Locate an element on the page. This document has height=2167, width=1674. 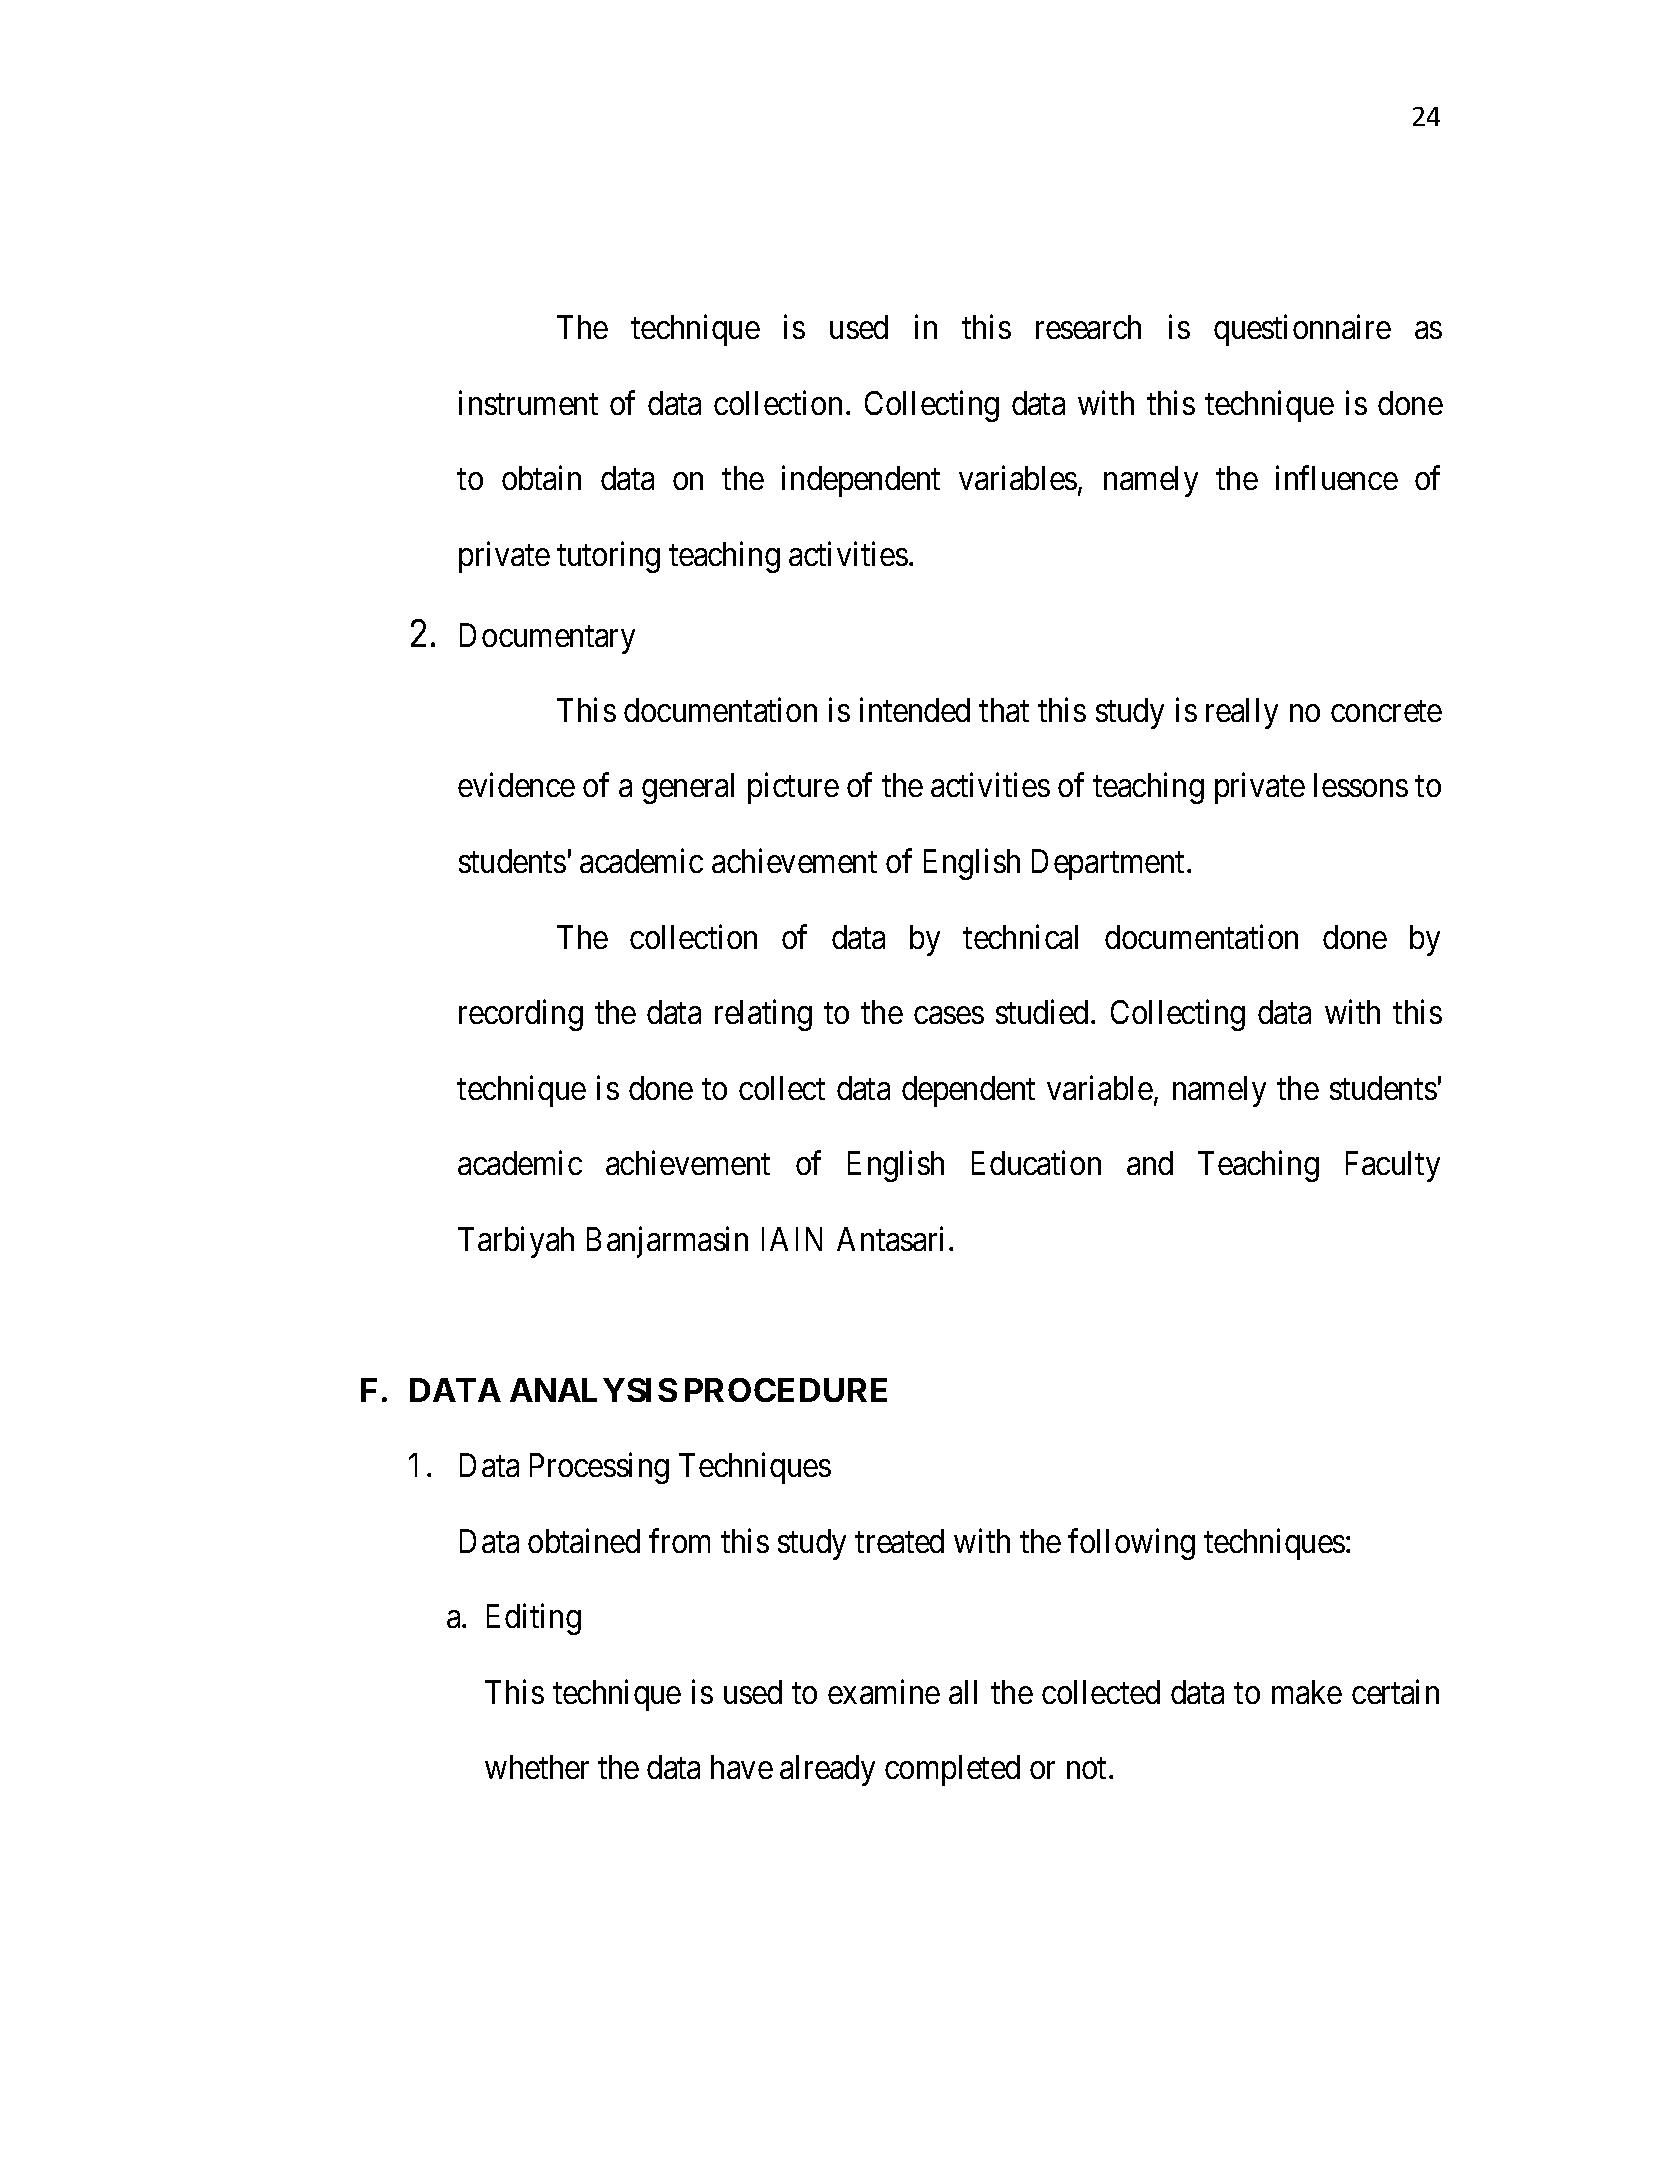
intended is located at coordinates (915, 710).
